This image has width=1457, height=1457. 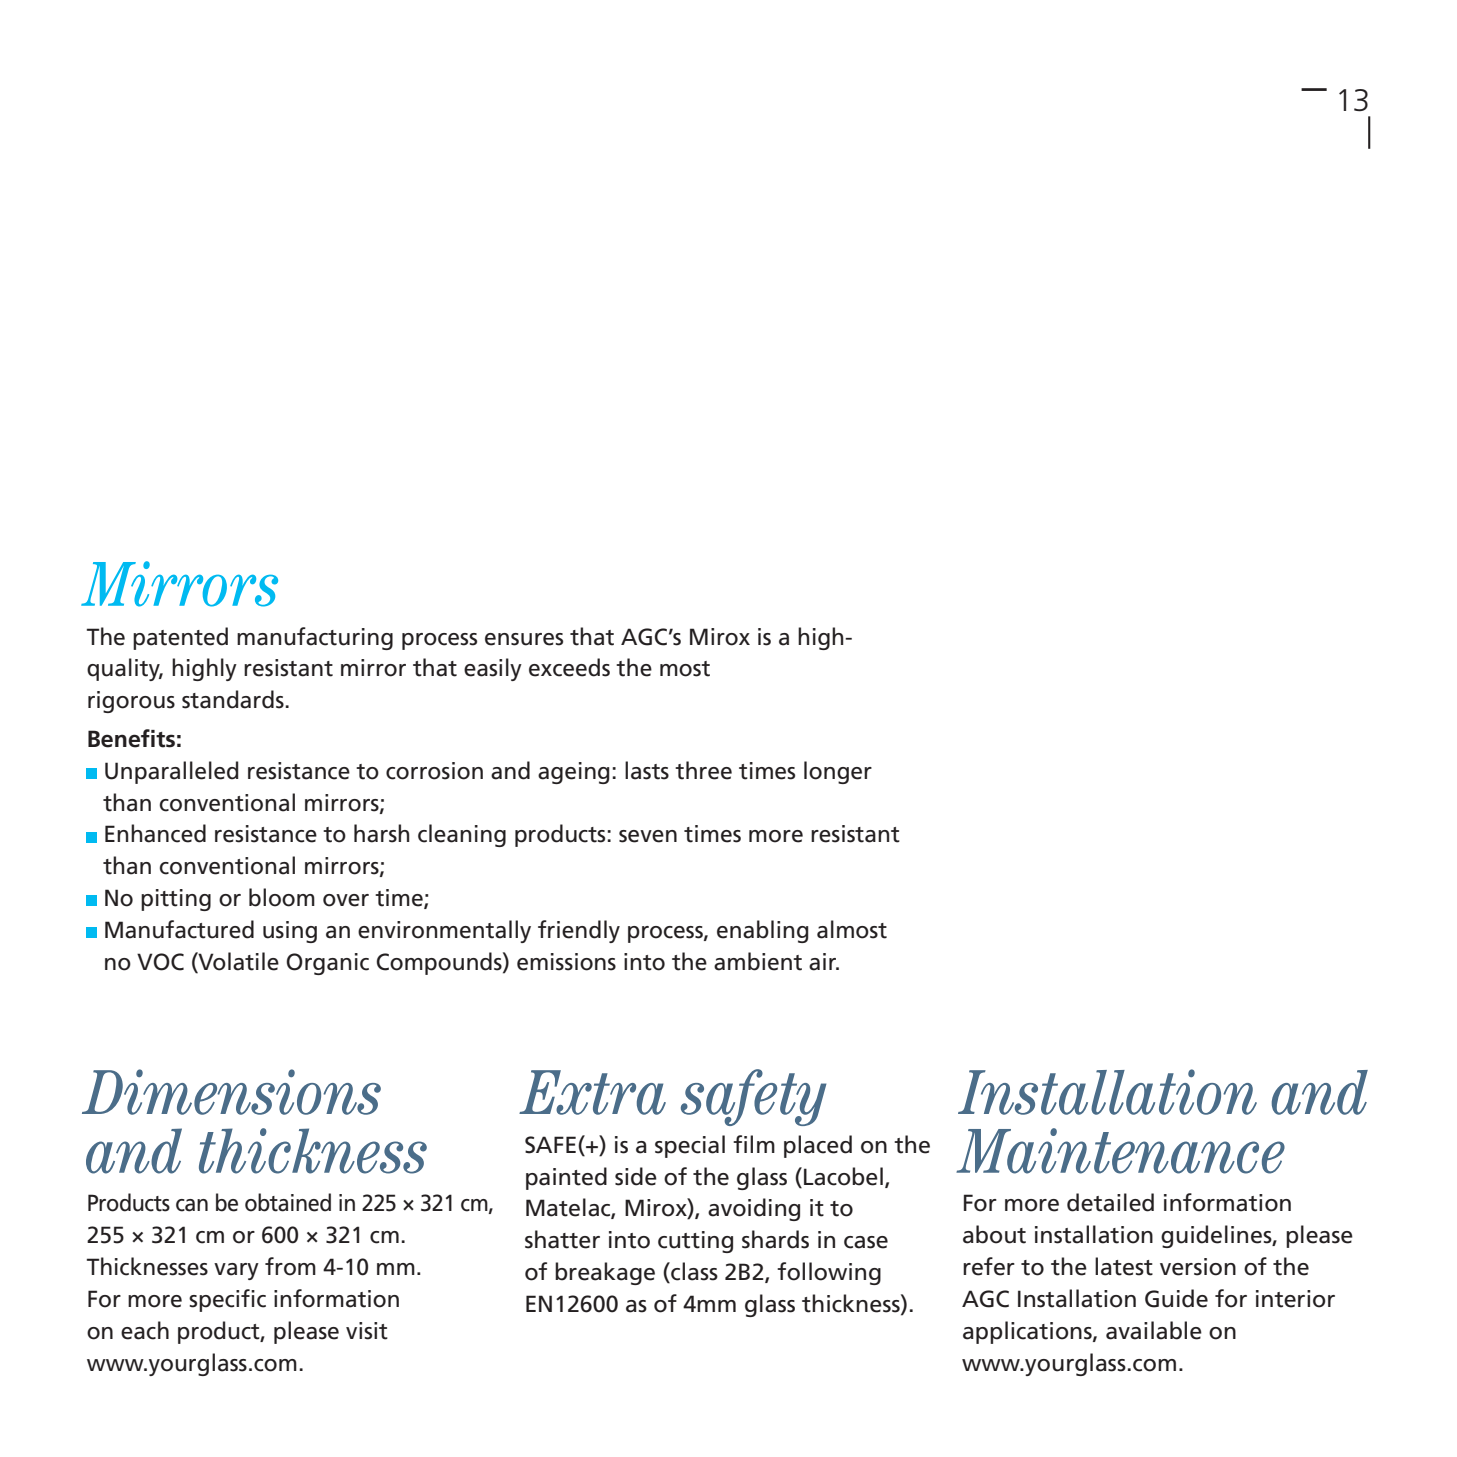 I want to click on obtained, so click(x=288, y=1202).
